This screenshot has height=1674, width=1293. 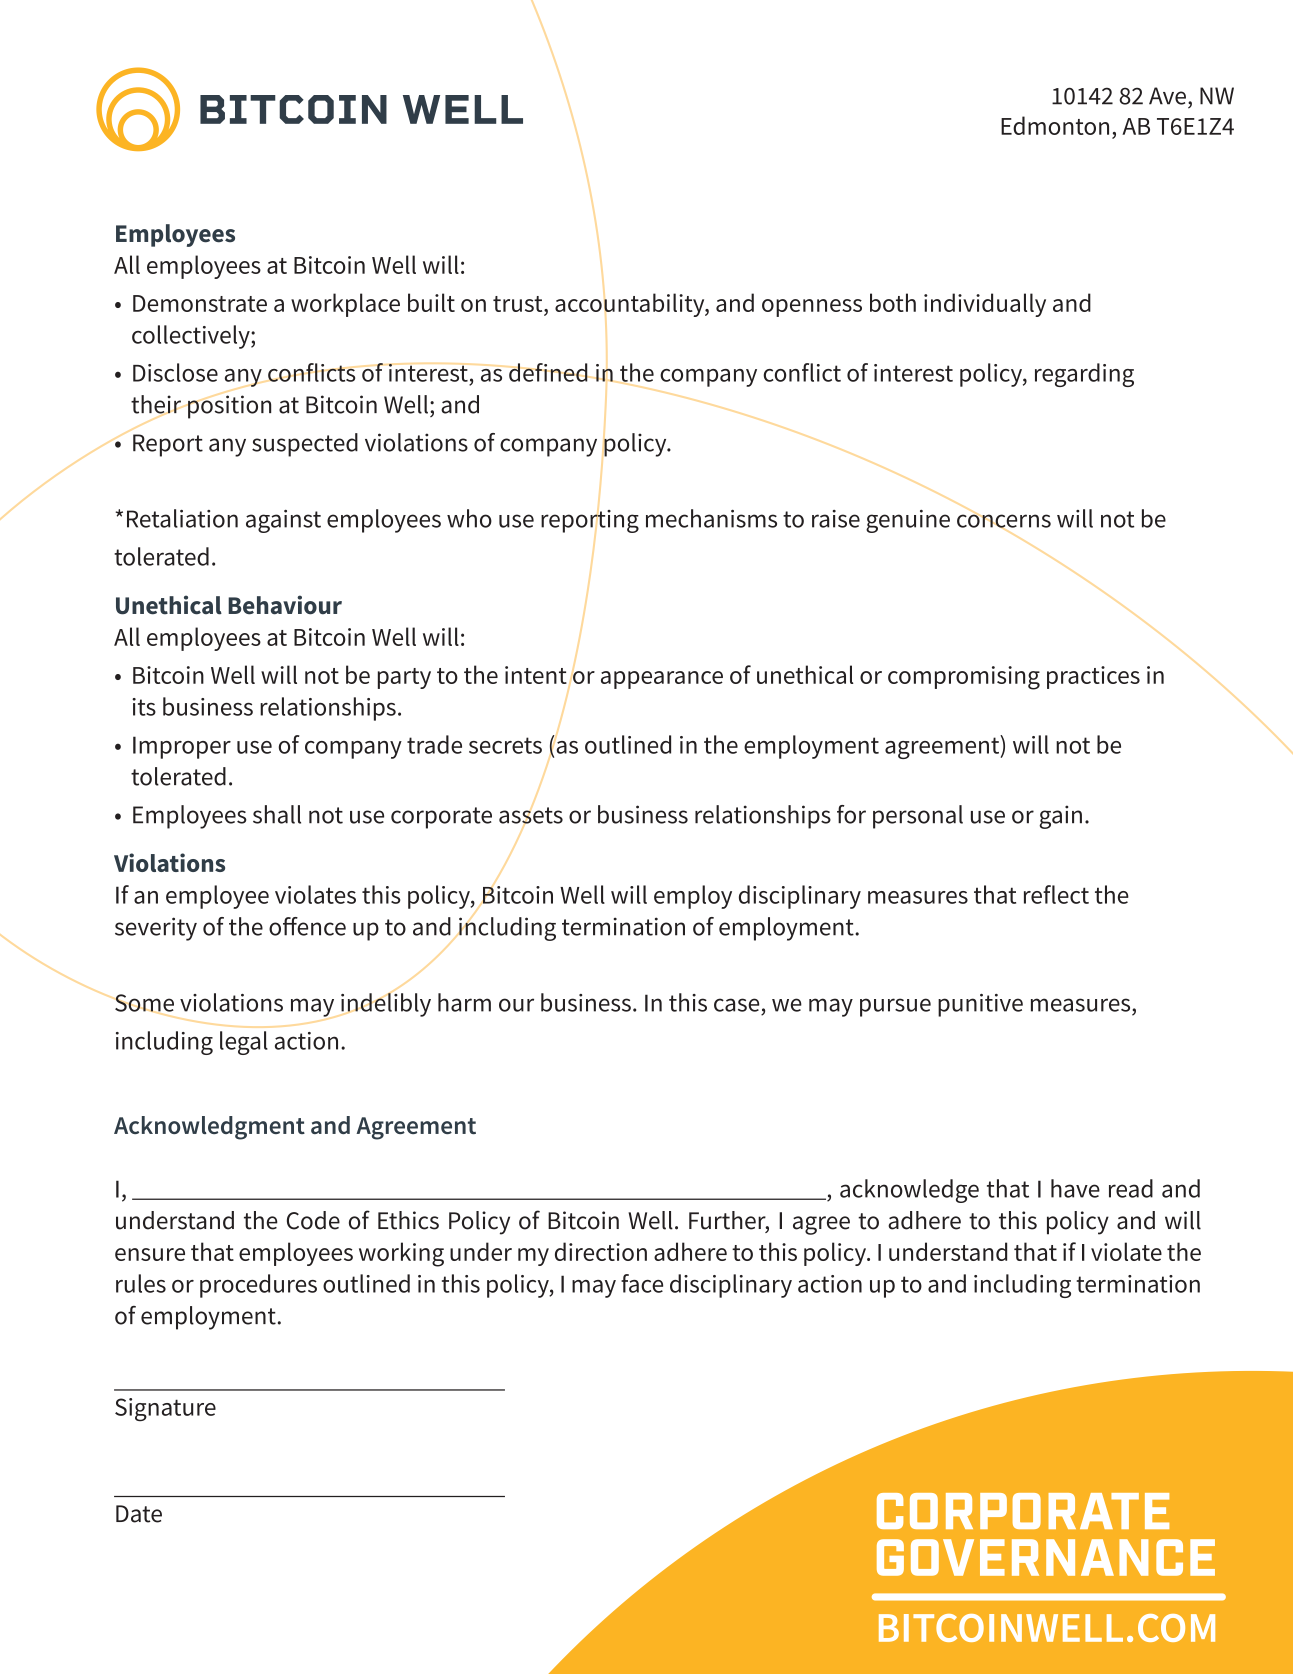 I want to click on Code, so click(x=313, y=1220).
